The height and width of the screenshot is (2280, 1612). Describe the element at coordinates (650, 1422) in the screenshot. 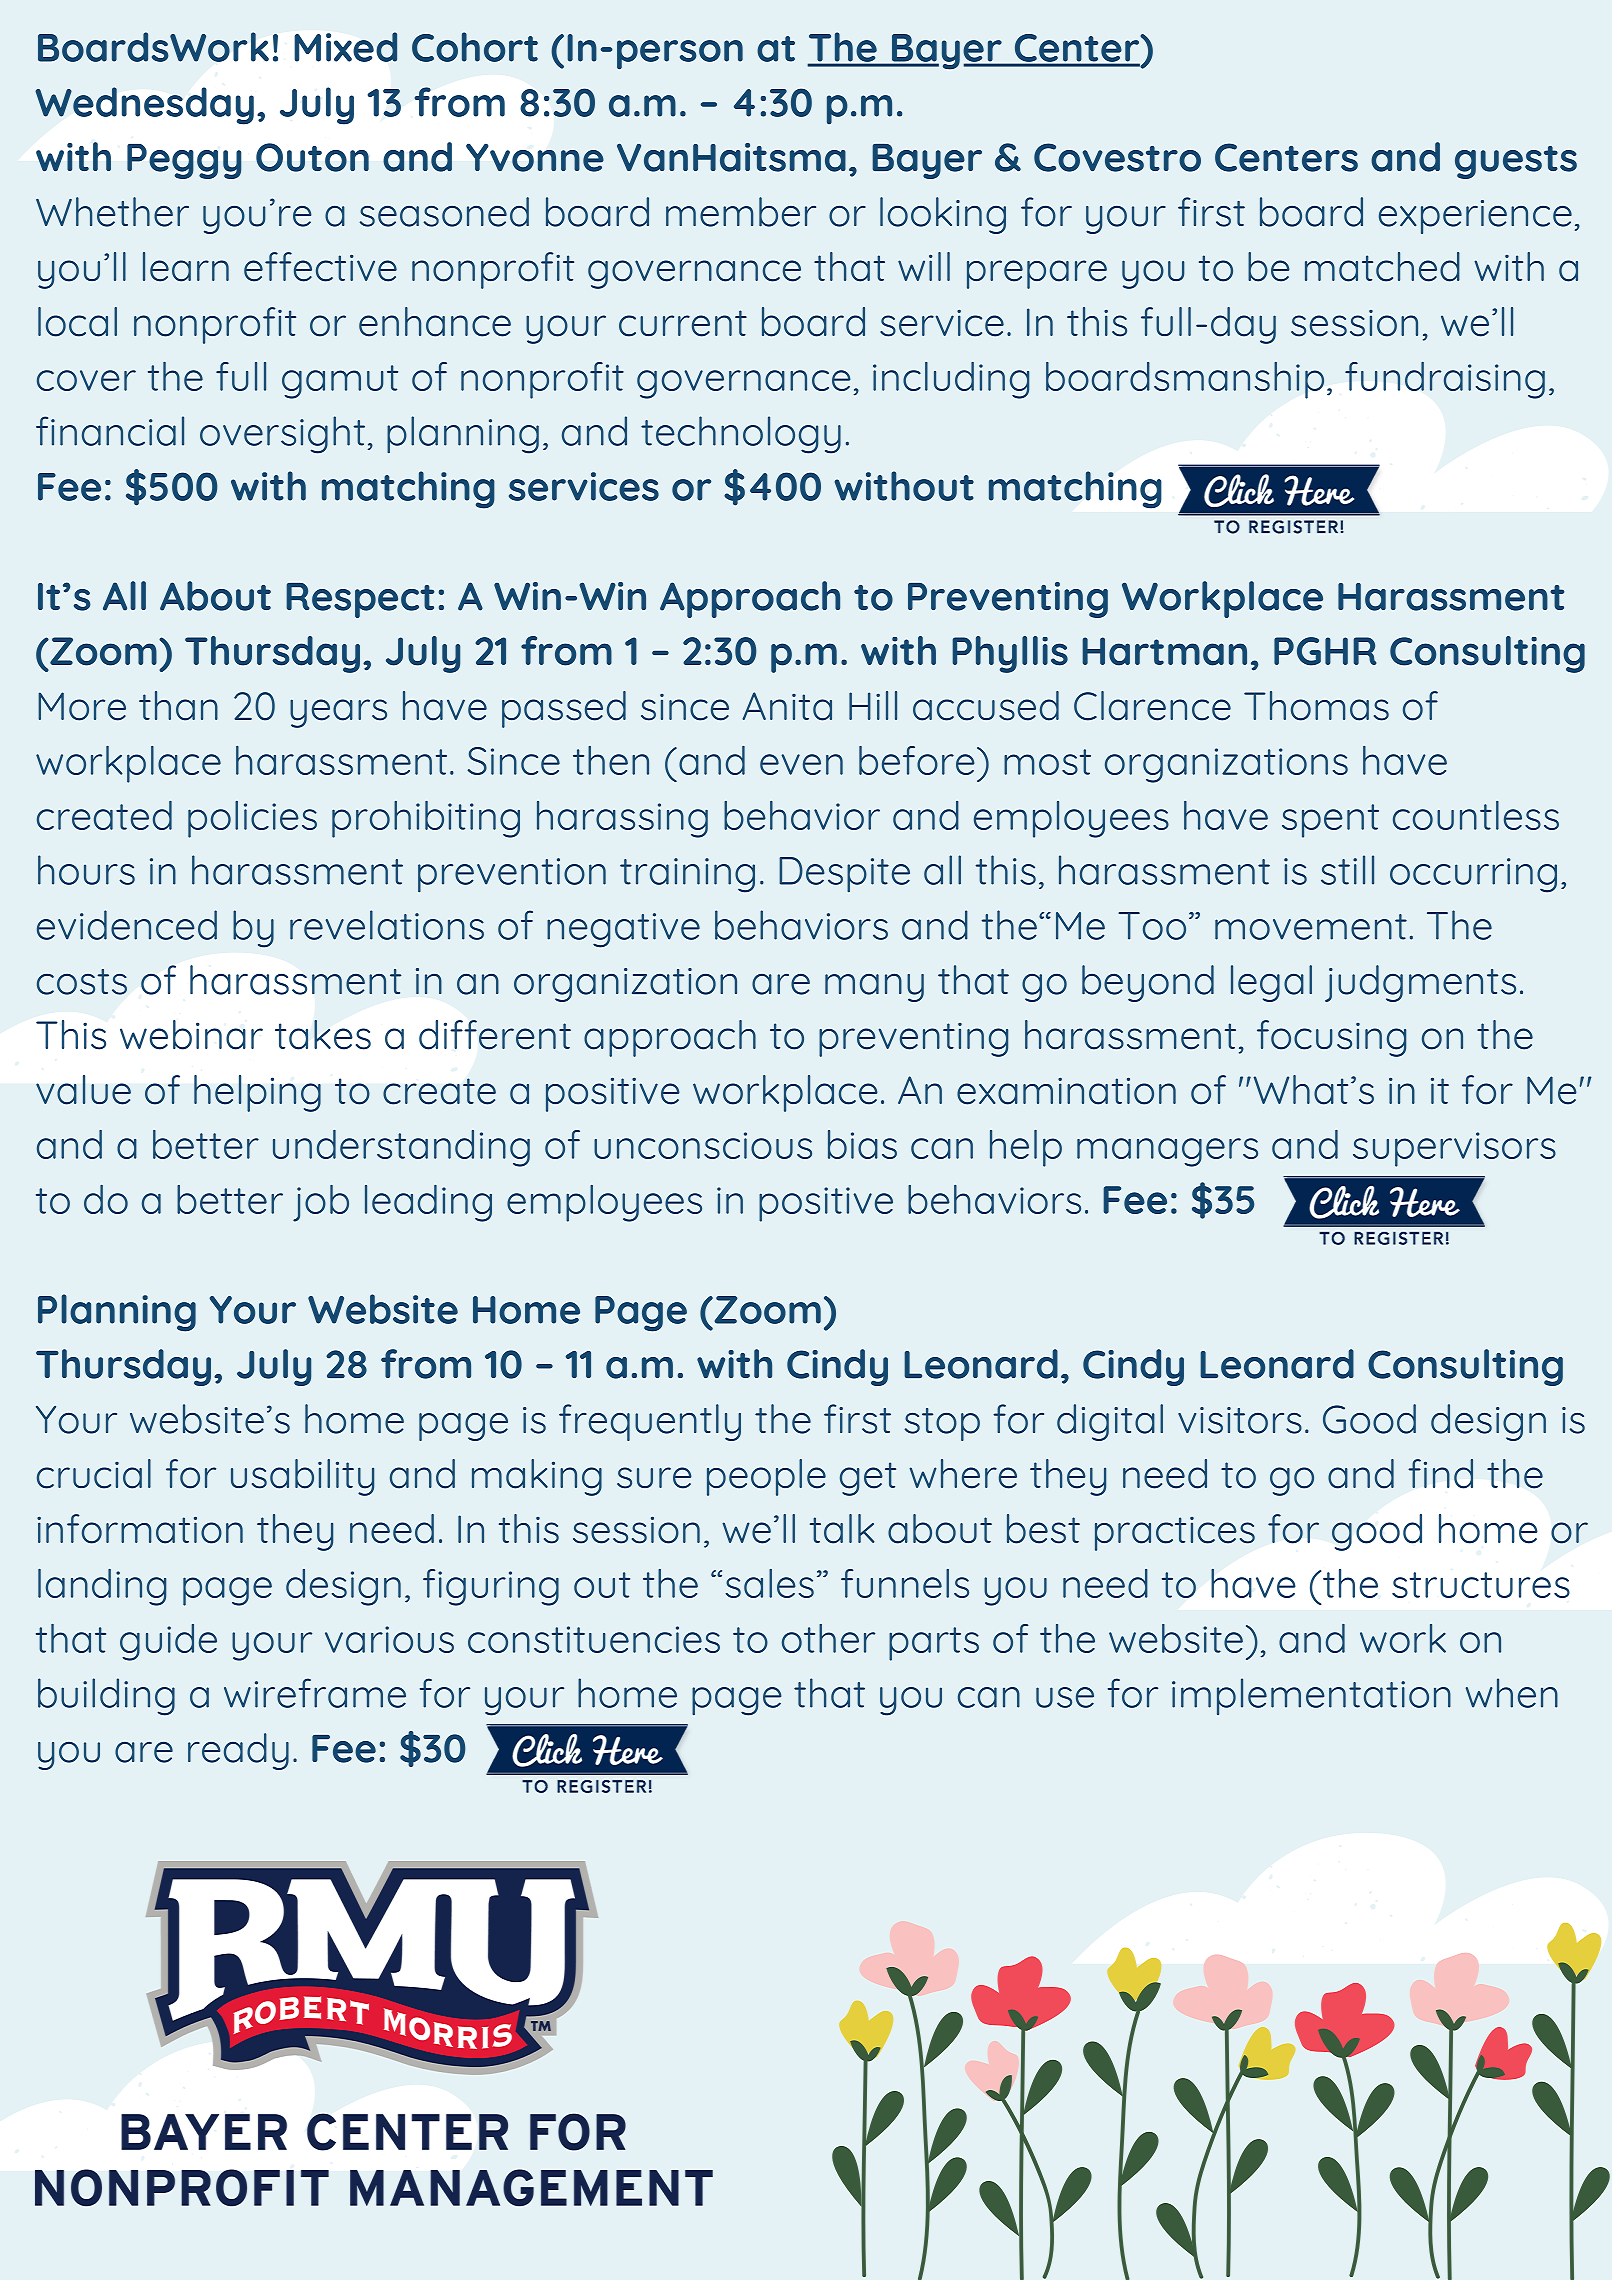

I see `frequently` at that location.
